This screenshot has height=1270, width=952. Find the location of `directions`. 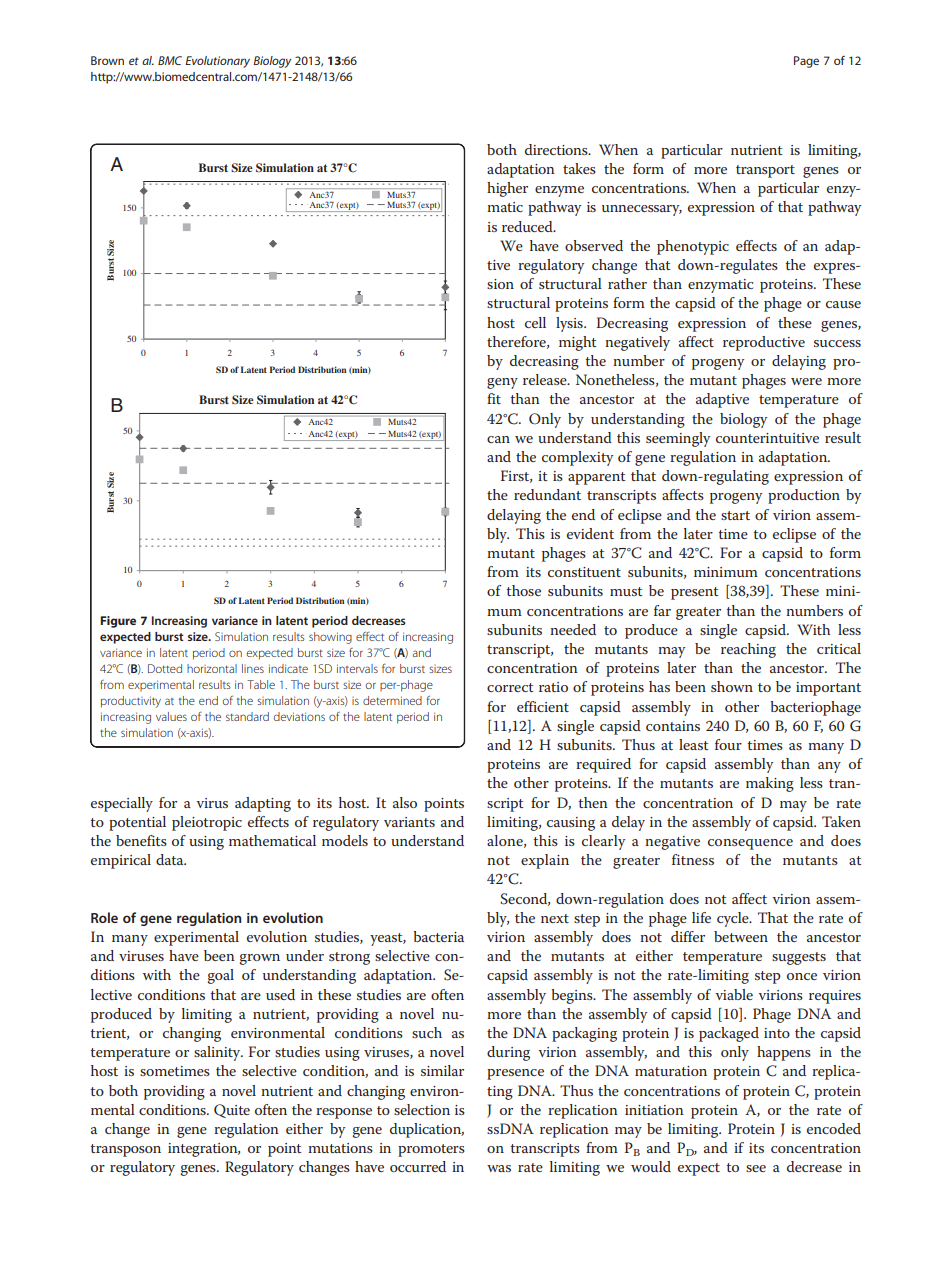

directions is located at coordinates (557, 149).
